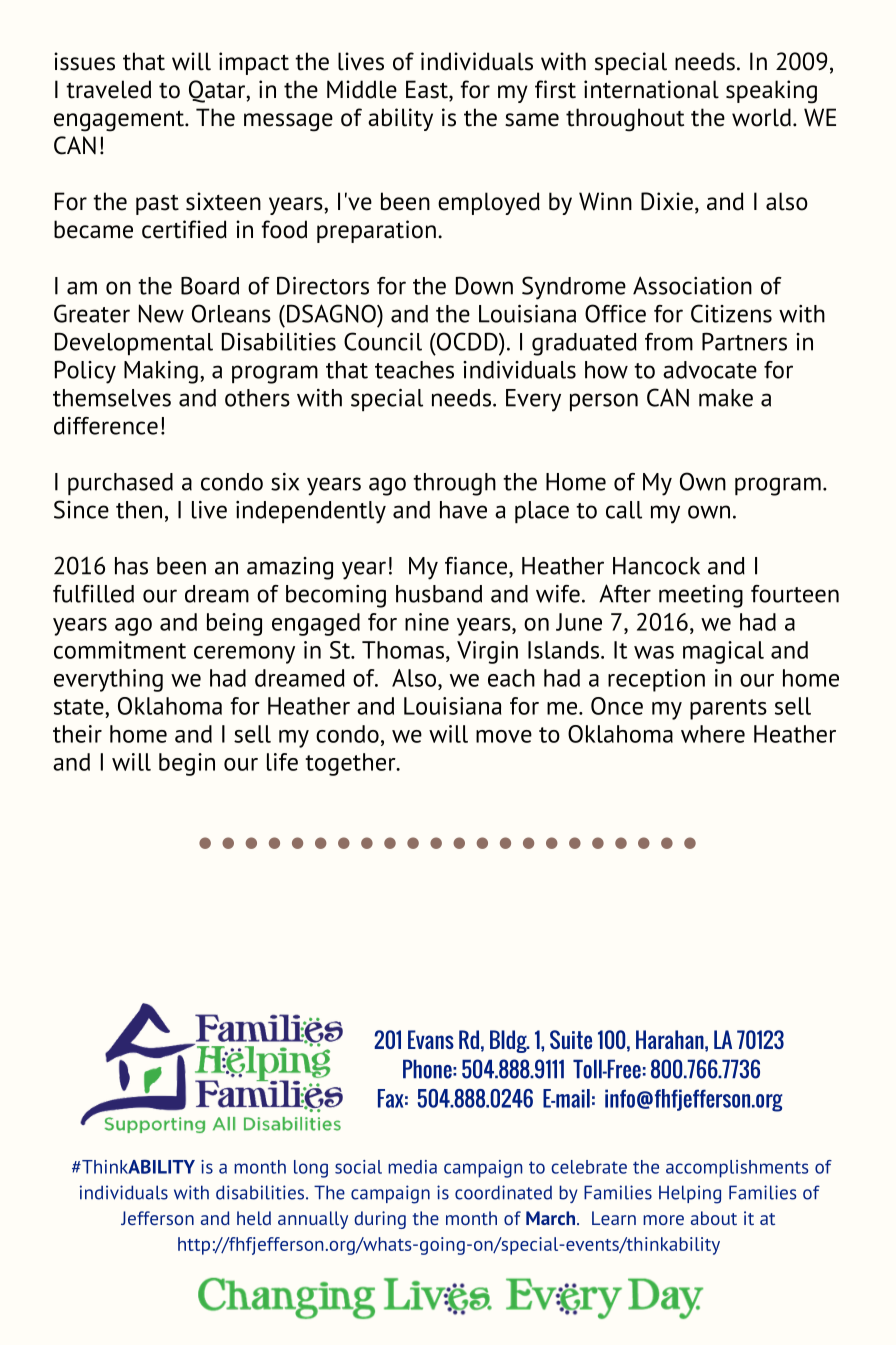  I want to click on where, so click(713, 734).
